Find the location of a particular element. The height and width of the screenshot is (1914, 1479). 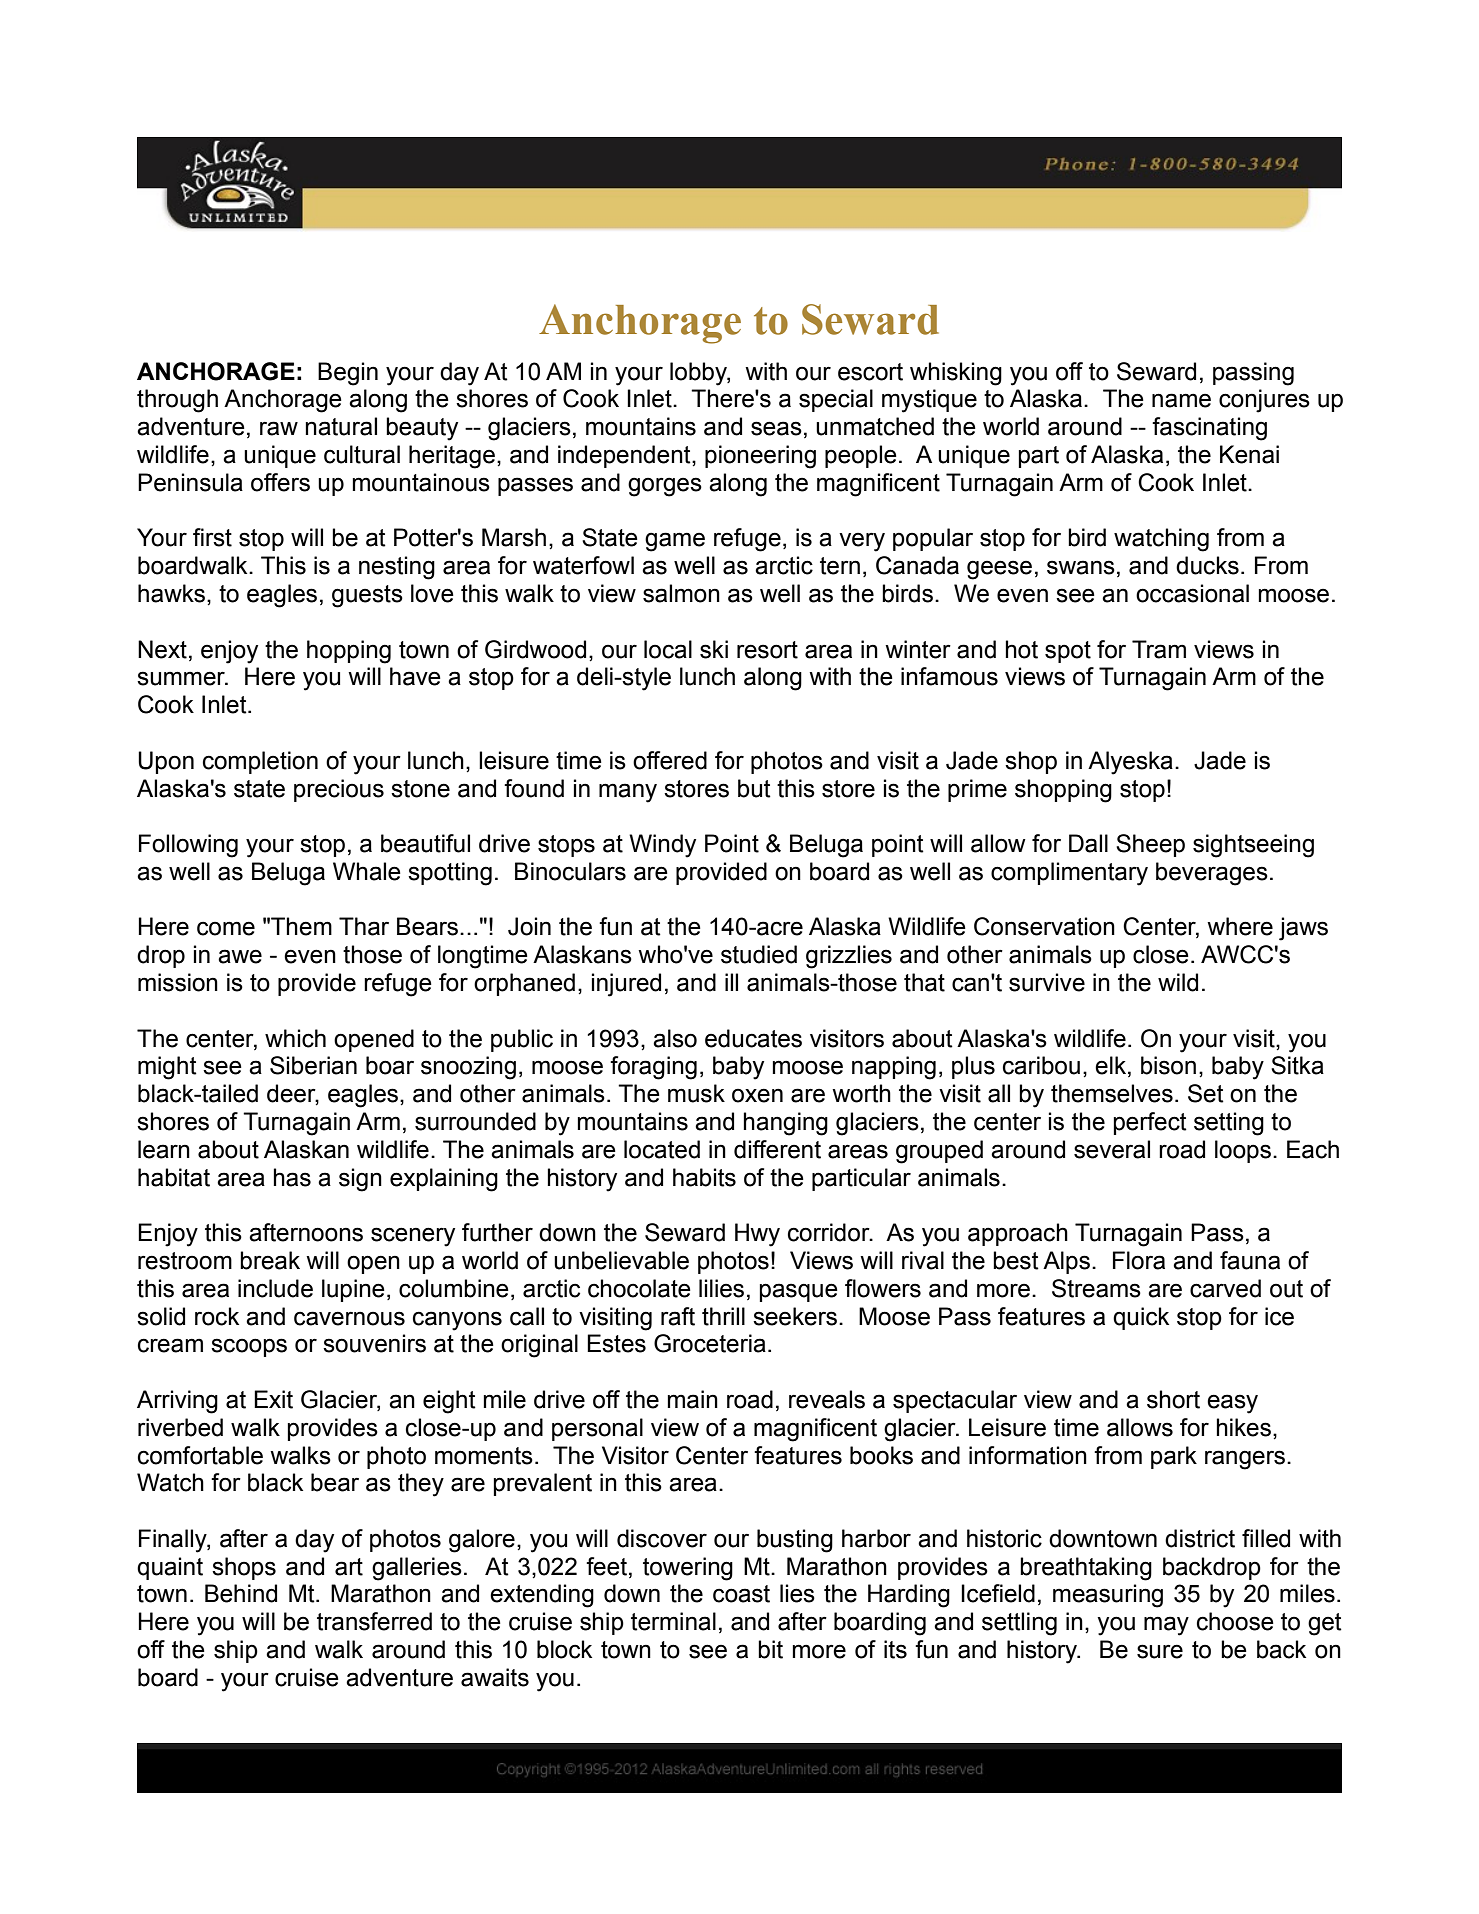

may is located at coordinates (1166, 1626).
